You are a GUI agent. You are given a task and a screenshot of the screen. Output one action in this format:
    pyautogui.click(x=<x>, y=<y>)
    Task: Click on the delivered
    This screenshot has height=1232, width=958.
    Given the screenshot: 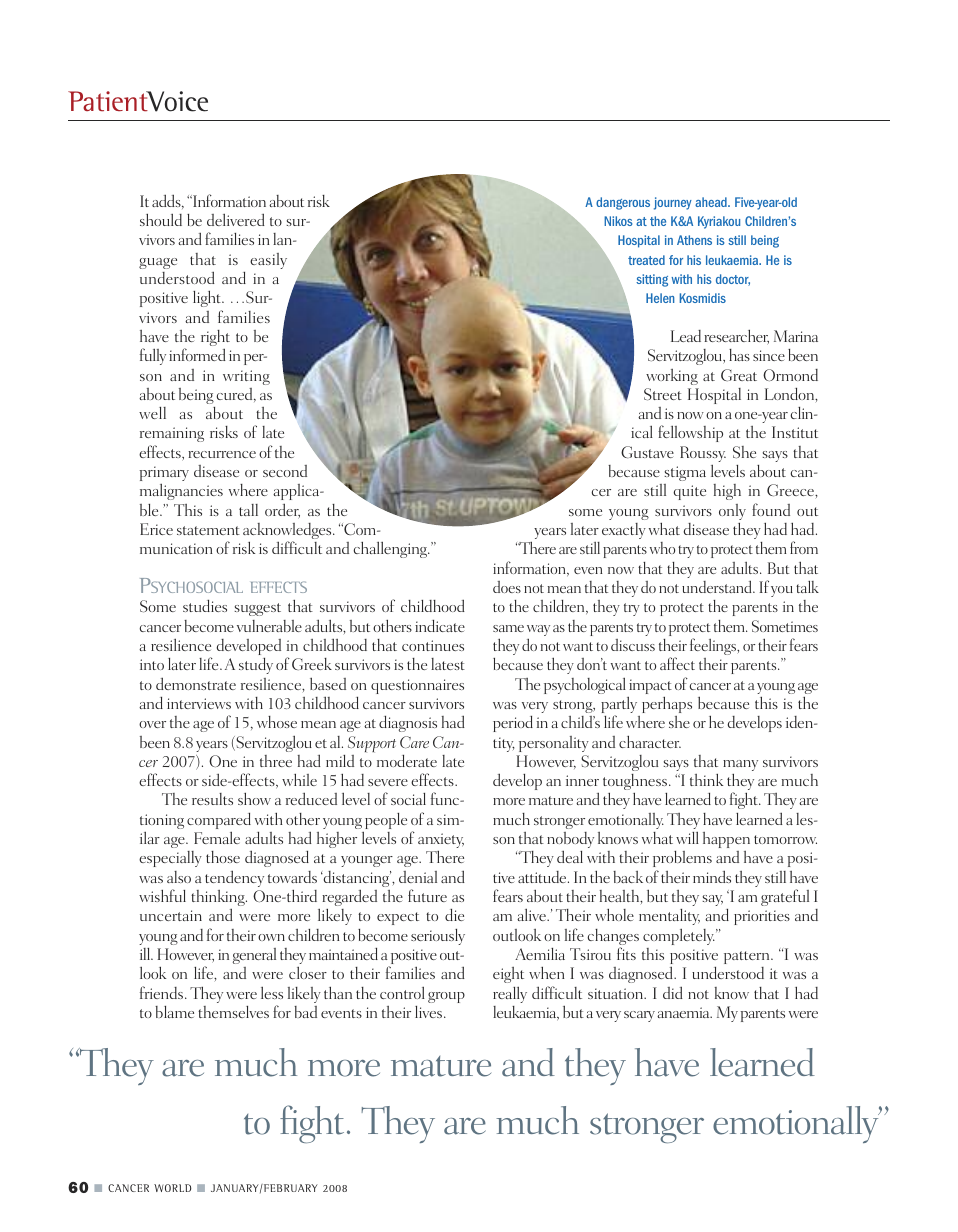 What is the action you would take?
    pyautogui.click(x=236, y=219)
